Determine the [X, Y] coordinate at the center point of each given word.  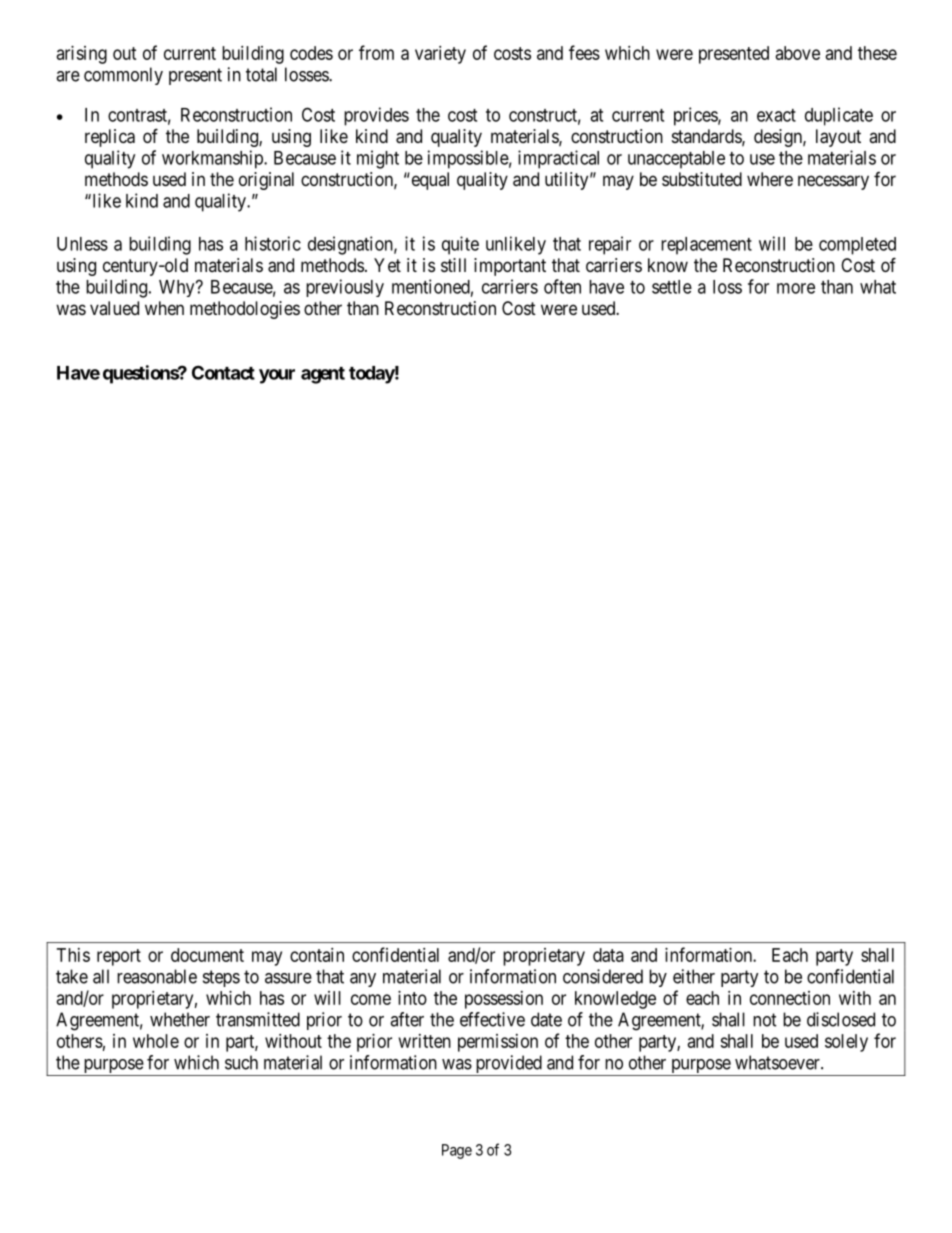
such [241, 1062]
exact [776, 115]
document [207, 955]
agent [323, 375]
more [796, 288]
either [694, 976]
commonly [123, 76]
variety [440, 55]
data [608, 955]
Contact [223, 372]
